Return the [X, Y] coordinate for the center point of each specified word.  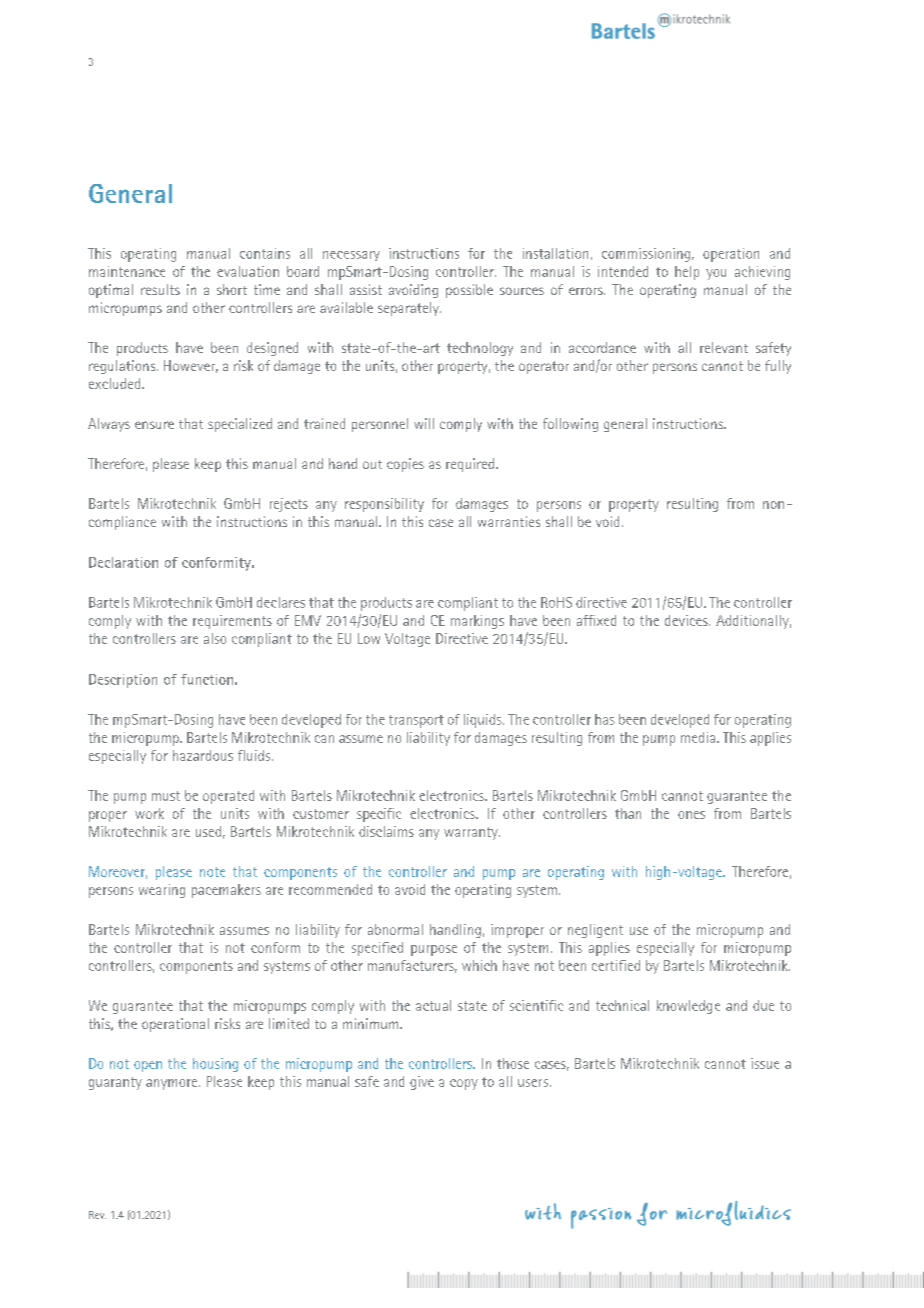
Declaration [123, 562]
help [687, 273]
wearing [162, 891]
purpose [434, 950]
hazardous [203, 755]
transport [416, 721]
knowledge [688, 1007]
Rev [97, 1215]
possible [469, 291]
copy [464, 1084]
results [160, 289]
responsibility [384, 505]
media [699, 737]
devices [687, 620]
